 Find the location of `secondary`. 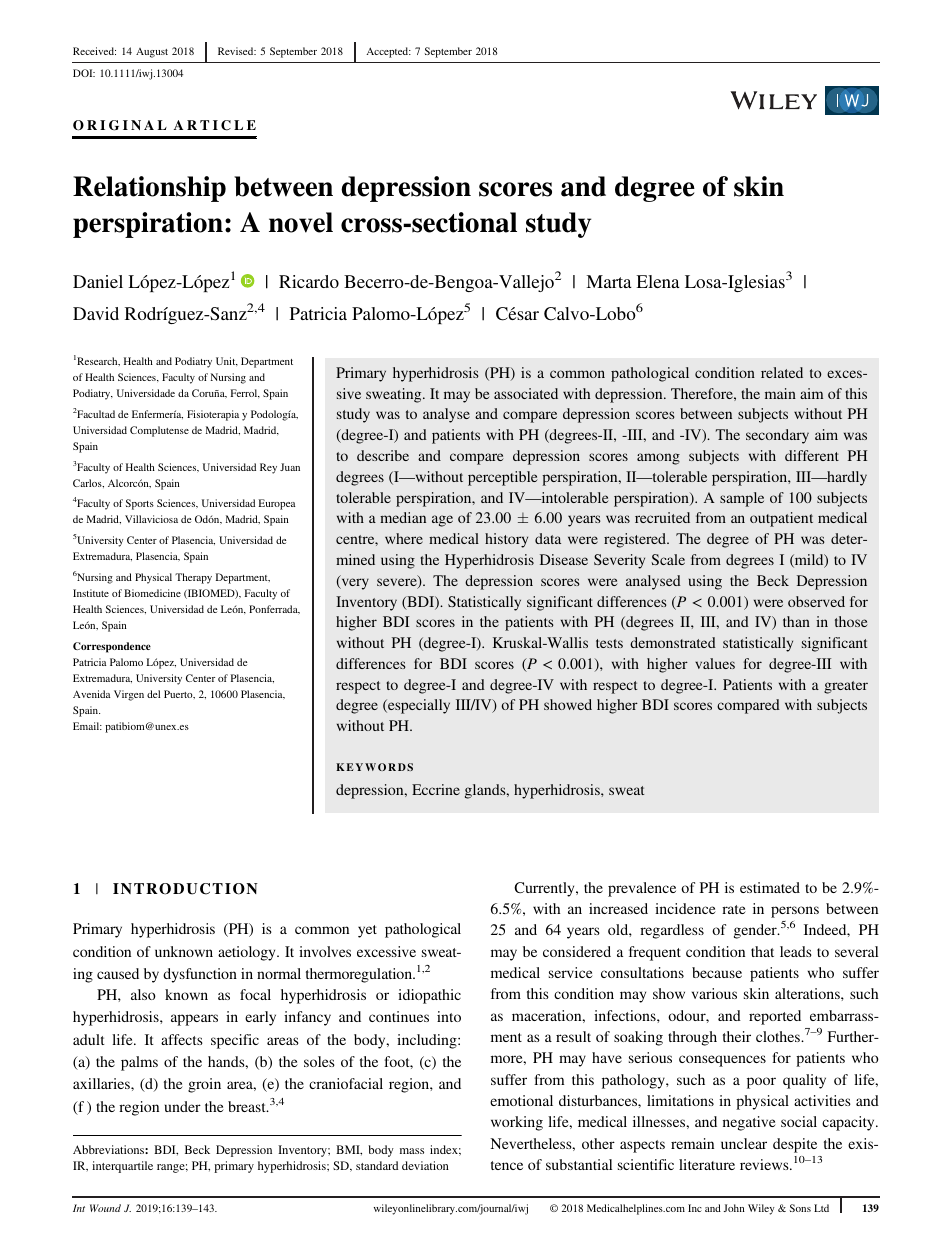

secondary is located at coordinates (777, 436).
